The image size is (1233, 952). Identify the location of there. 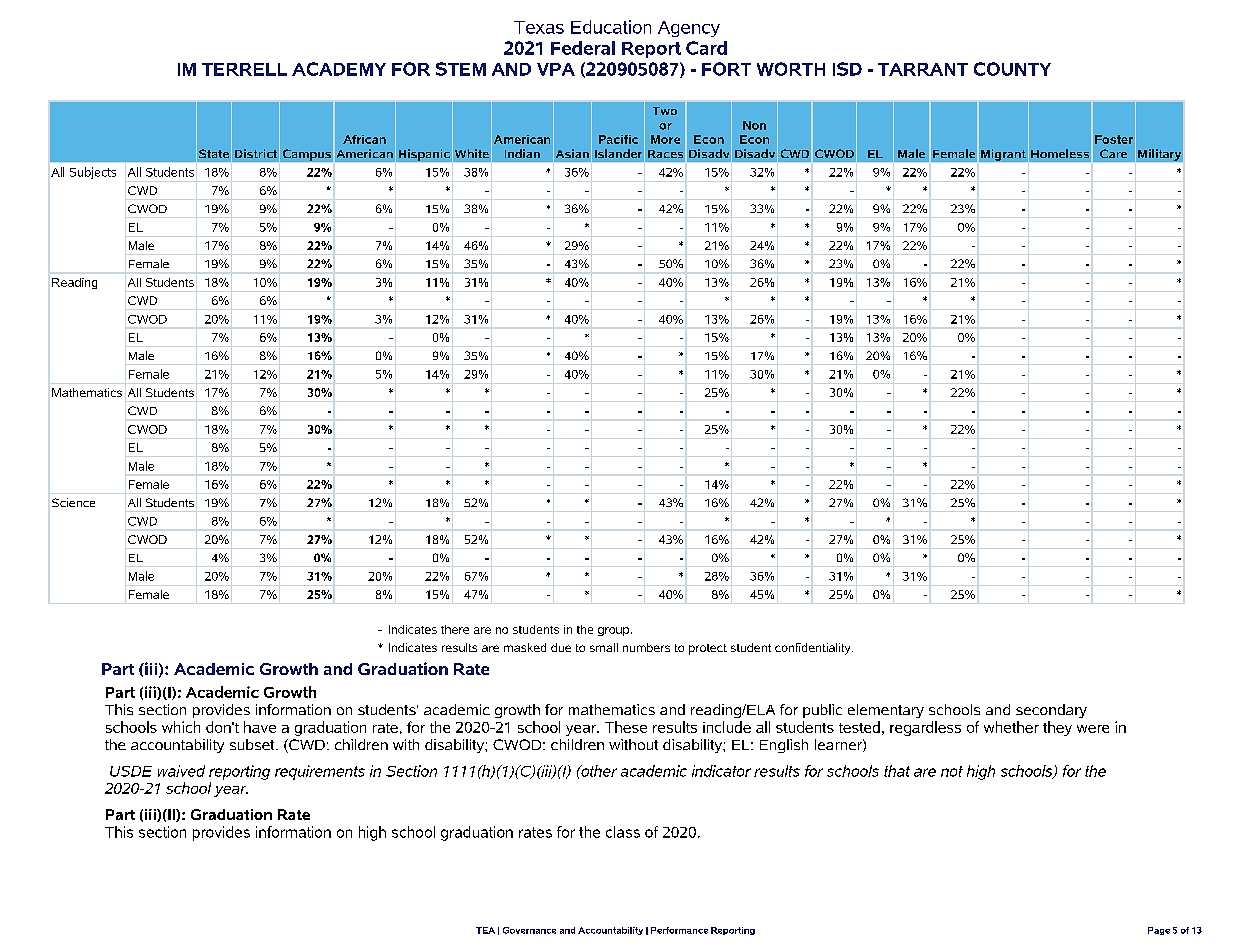
(455, 629).
